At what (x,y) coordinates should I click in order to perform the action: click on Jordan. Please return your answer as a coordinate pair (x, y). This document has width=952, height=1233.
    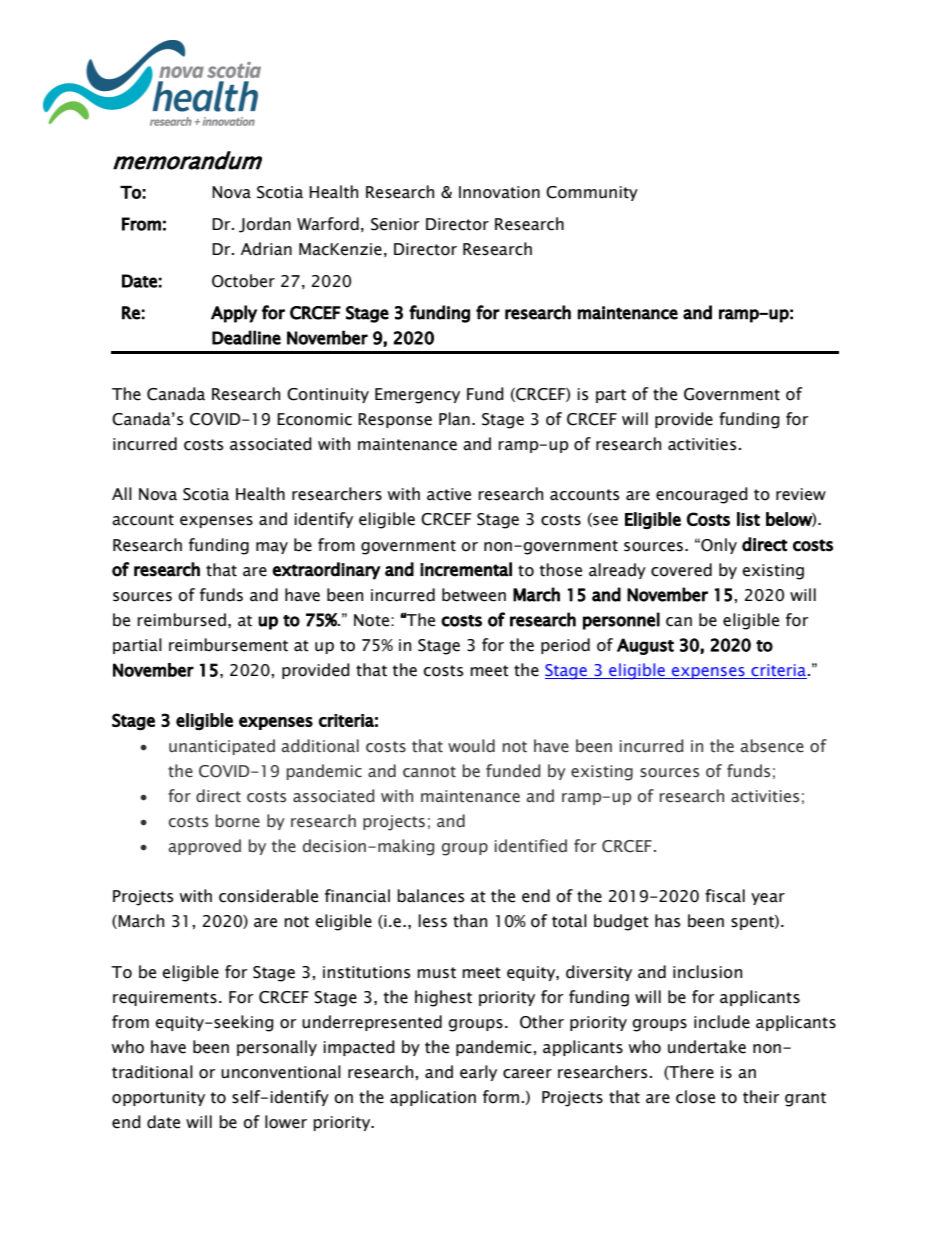
    Looking at the image, I should click on (265, 225).
